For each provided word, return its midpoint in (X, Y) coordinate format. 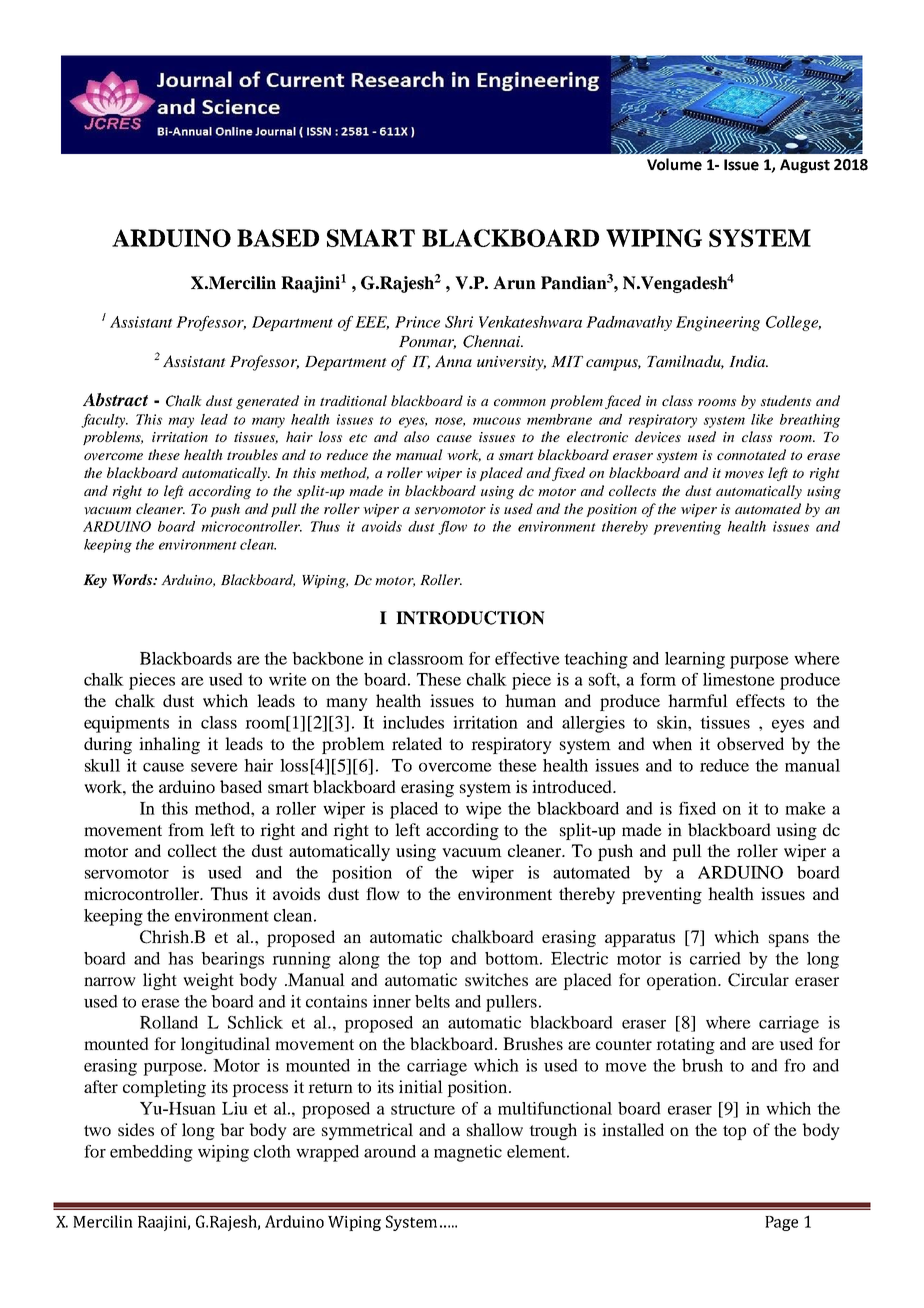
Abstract (115, 400)
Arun (514, 283)
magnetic (468, 1153)
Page (781, 1223)
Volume (674, 164)
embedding (151, 1153)
